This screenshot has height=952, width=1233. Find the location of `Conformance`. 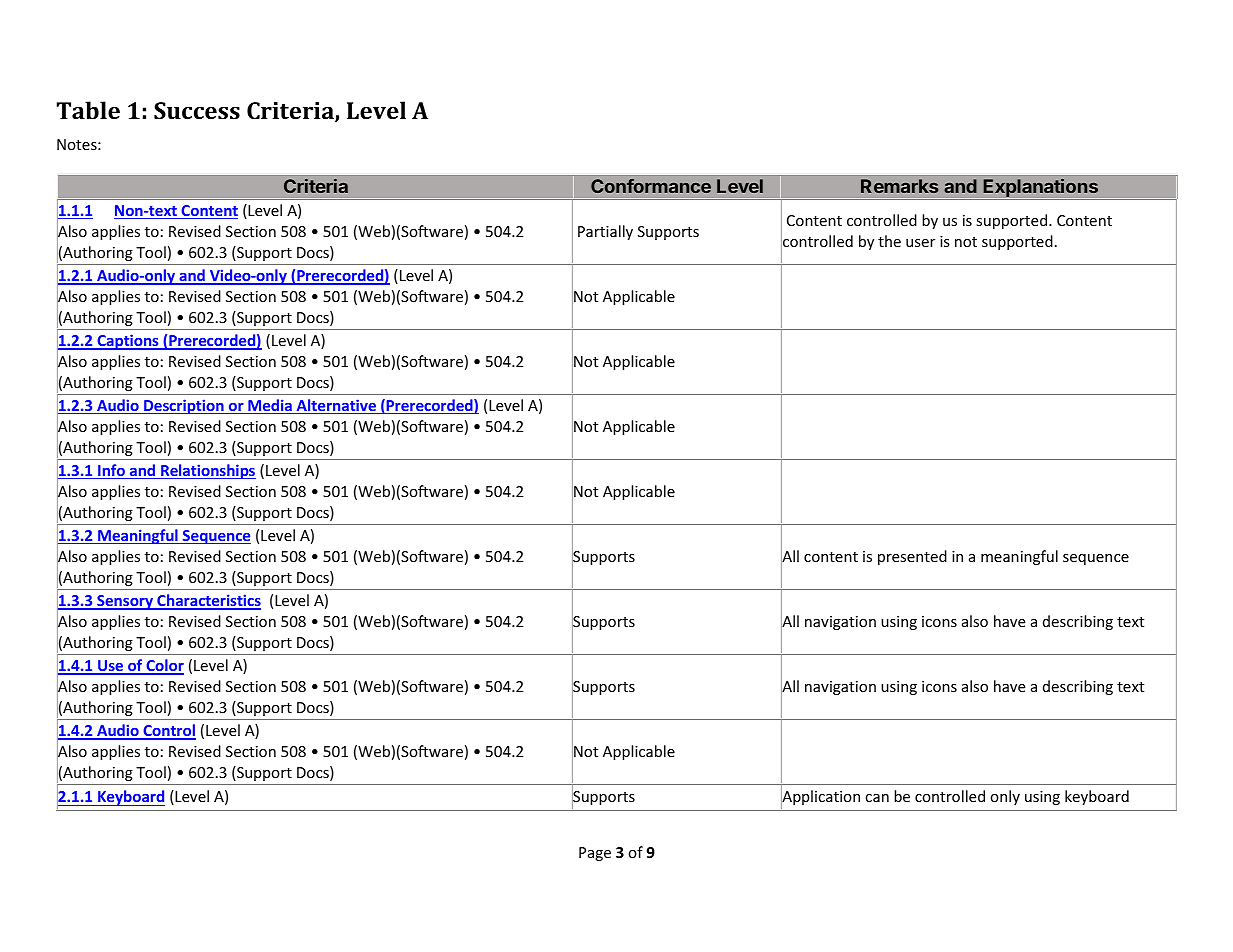

Conformance is located at coordinates (651, 186).
